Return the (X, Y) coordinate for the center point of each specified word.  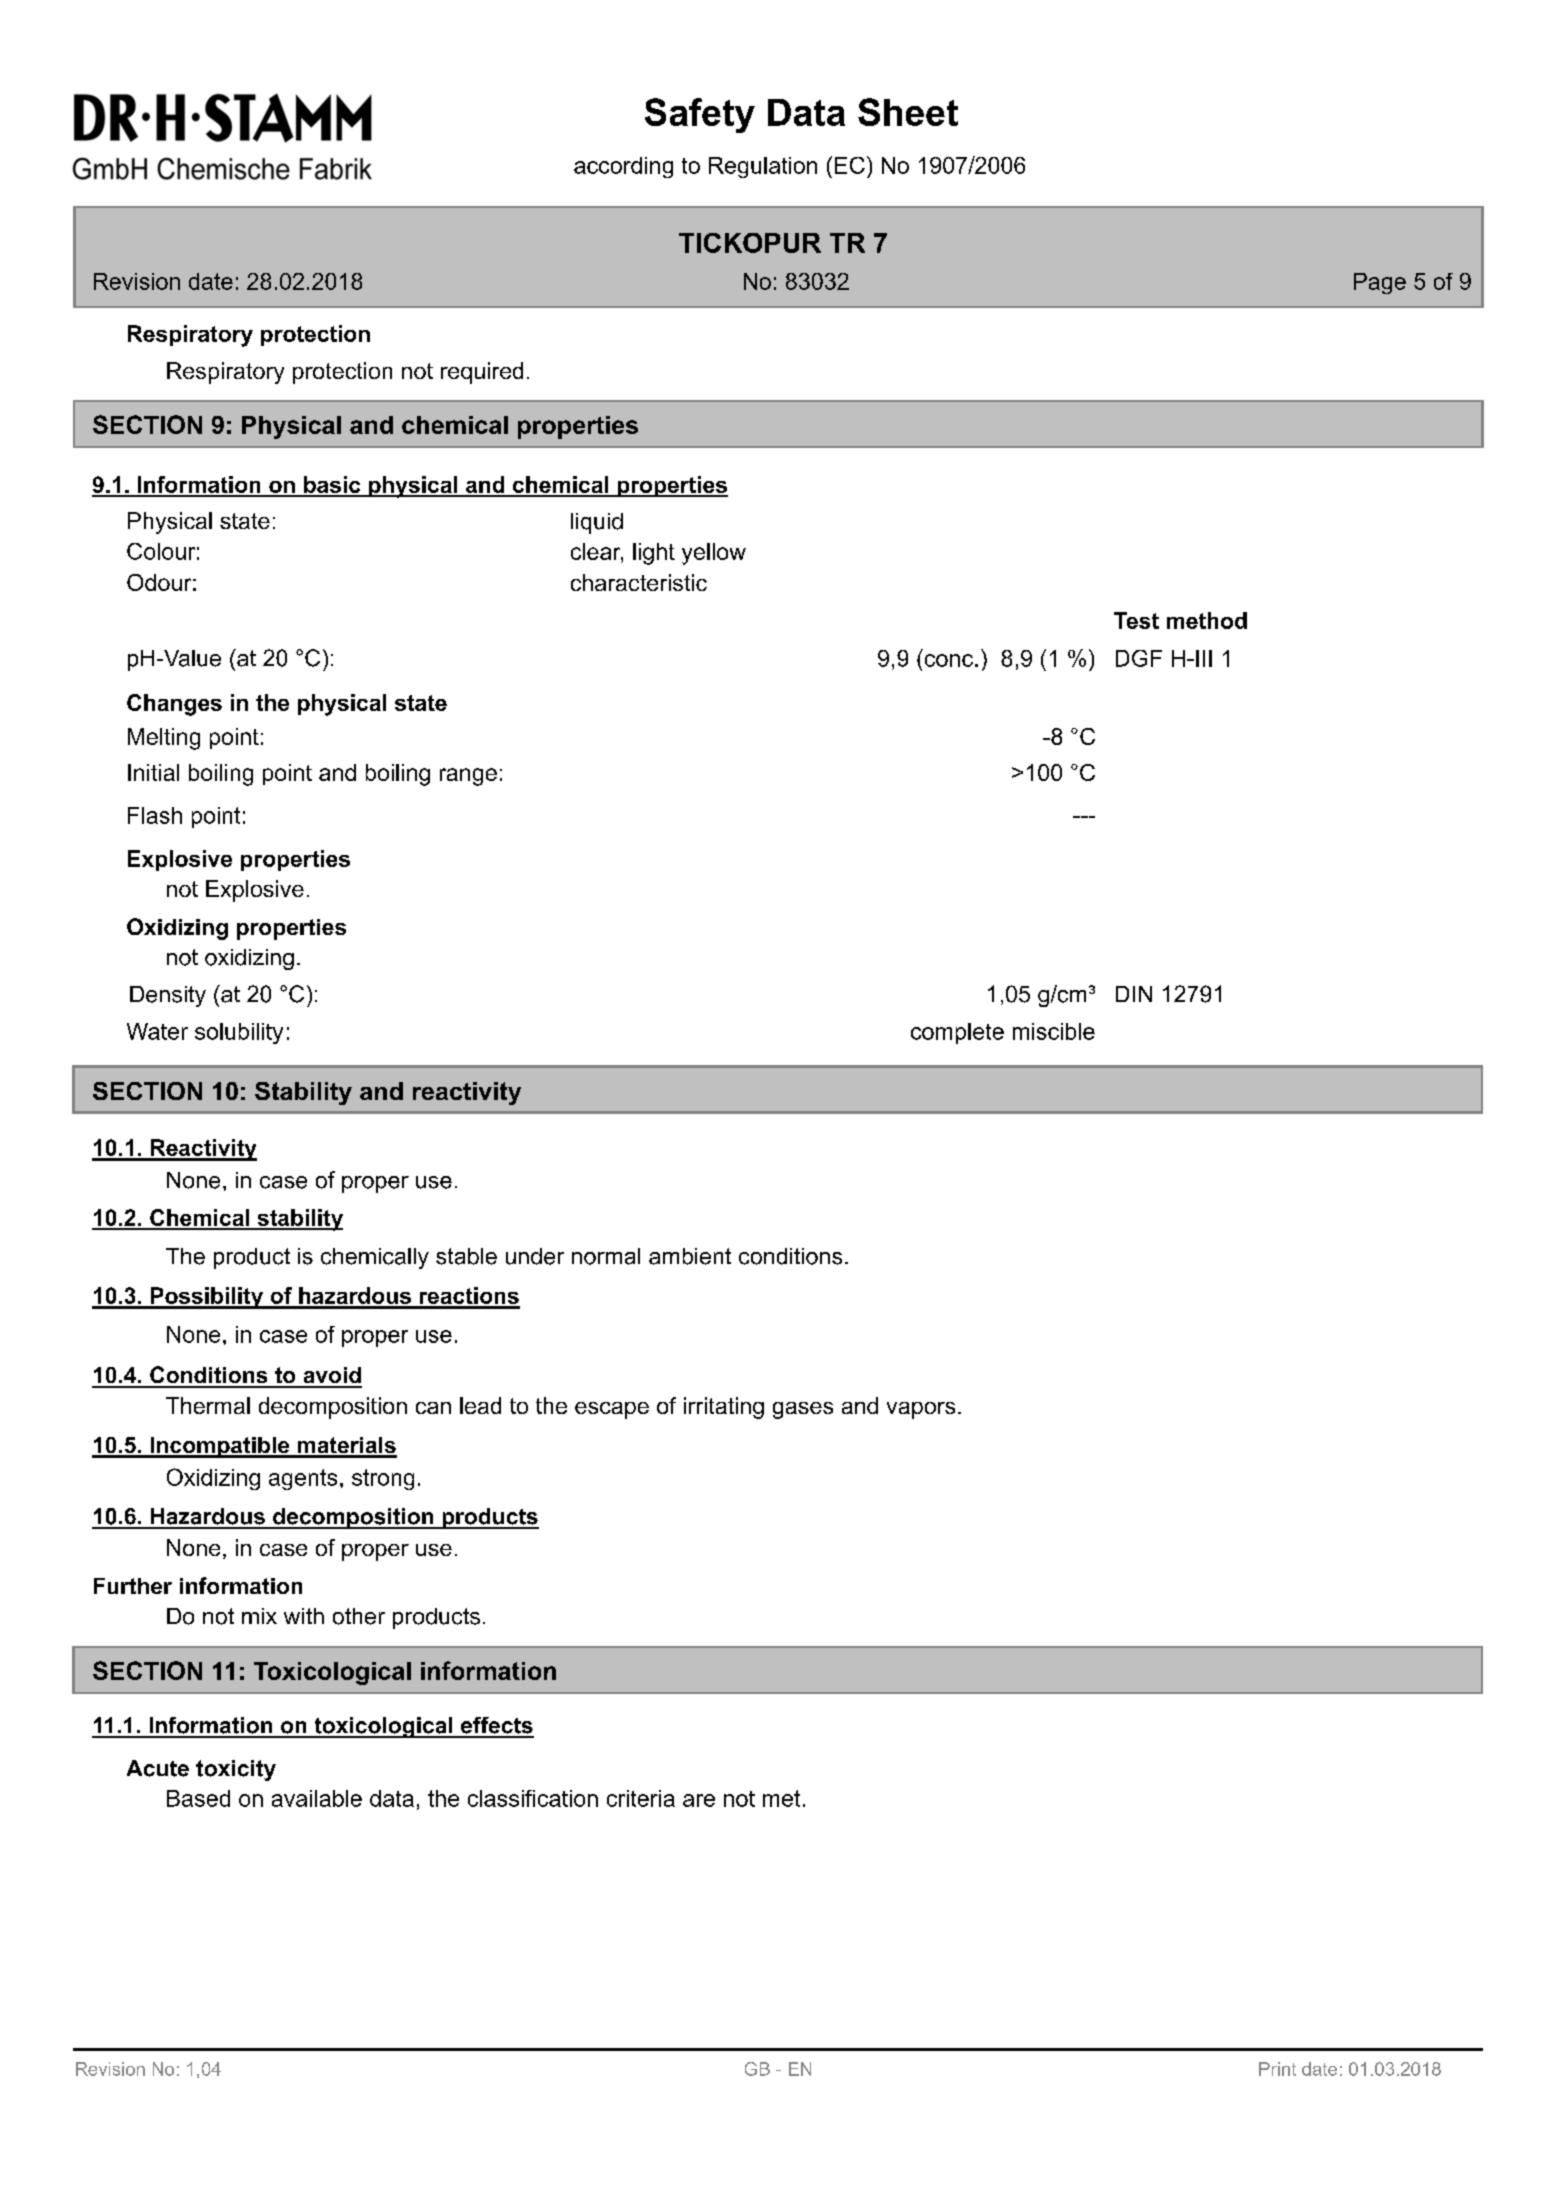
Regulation (763, 167)
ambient (690, 1256)
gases (803, 1410)
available (317, 1798)
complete (957, 1033)
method (1207, 620)
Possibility (206, 1298)
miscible (1054, 1031)
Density (168, 996)
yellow (714, 554)
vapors (921, 1410)
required (482, 373)
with (304, 1616)
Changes (174, 705)
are (699, 1800)
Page (1380, 283)
